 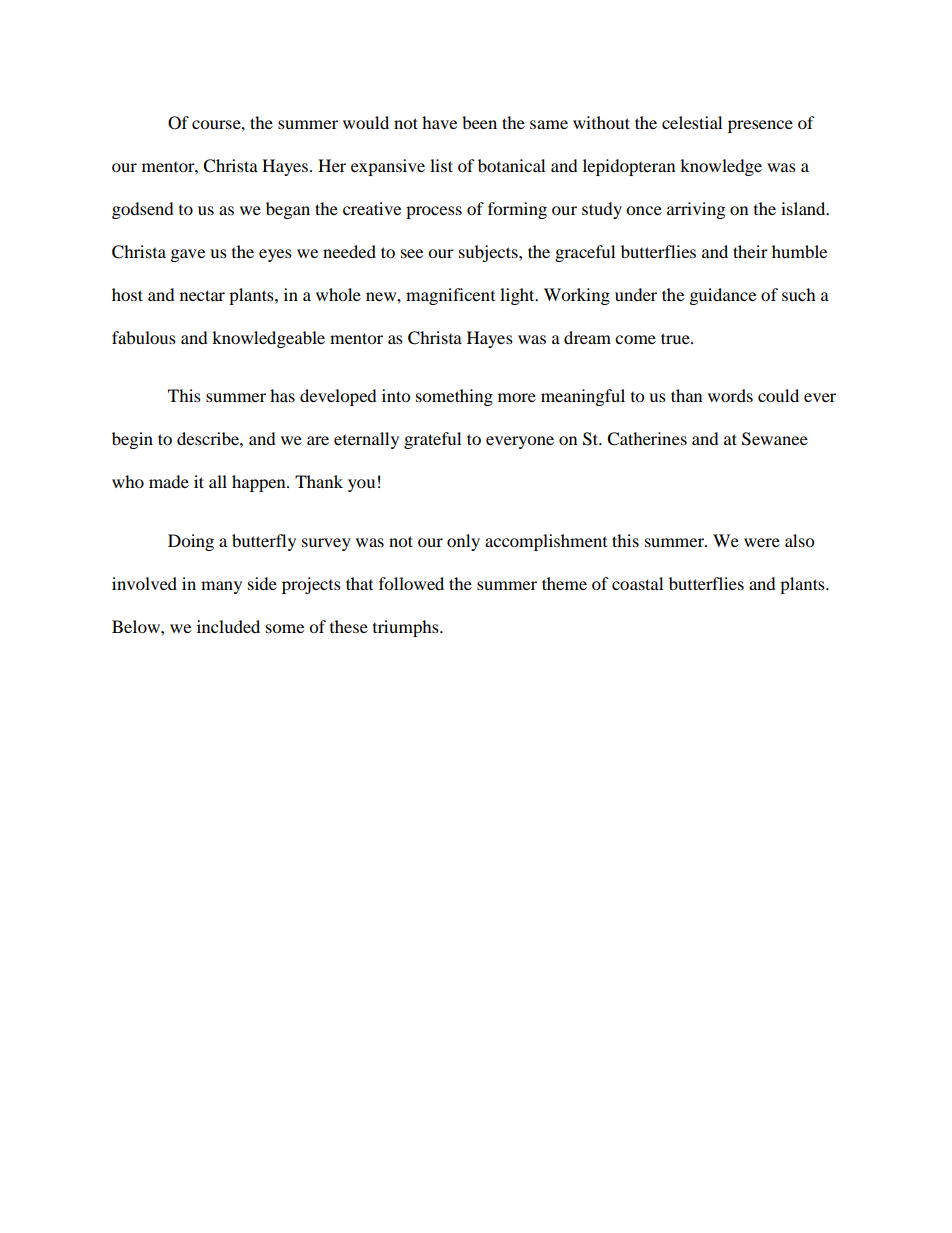 What do you see at coordinates (760, 126) in the screenshot?
I see `presence` at bounding box center [760, 126].
